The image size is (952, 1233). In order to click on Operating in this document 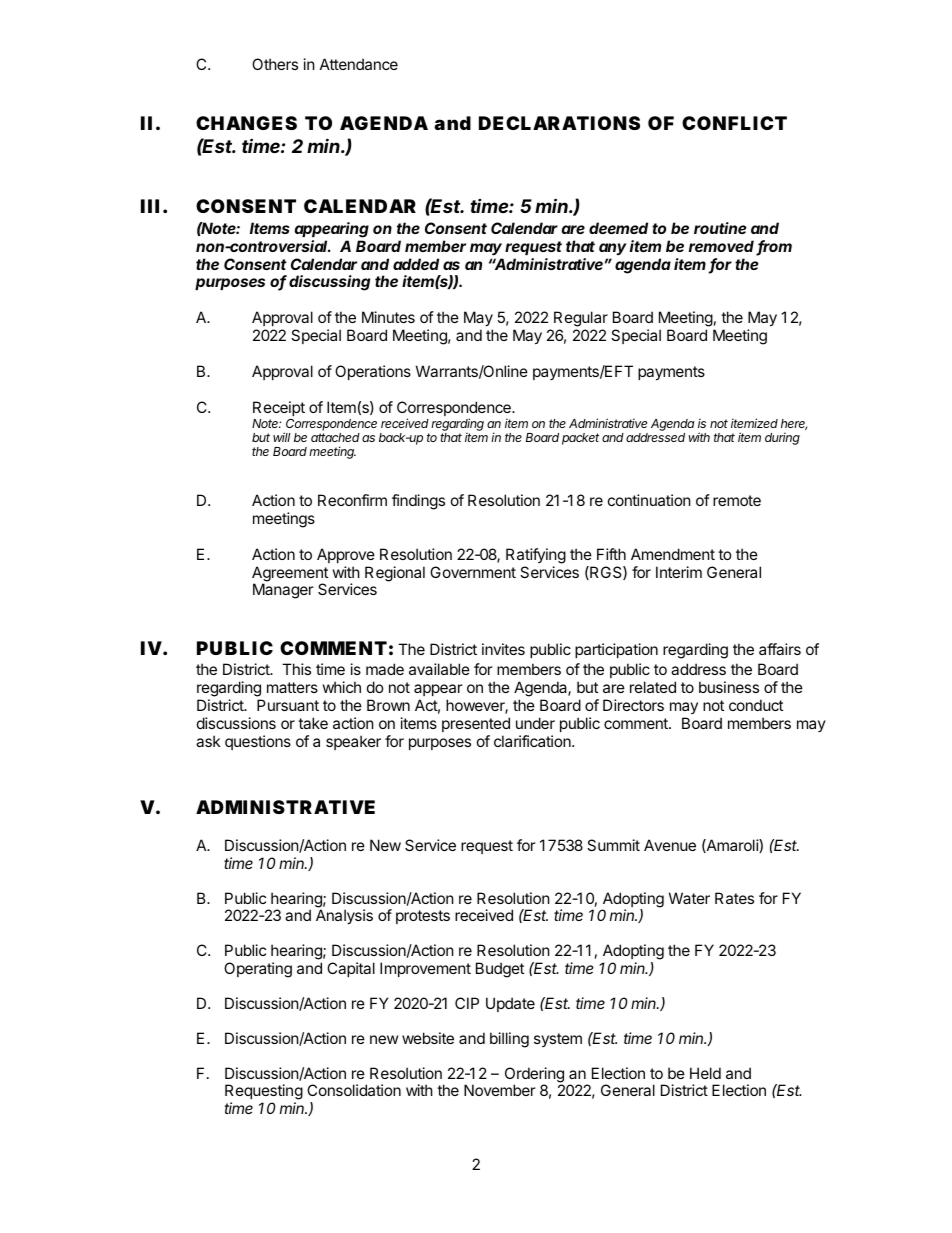, I will do `click(258, 970)`.
